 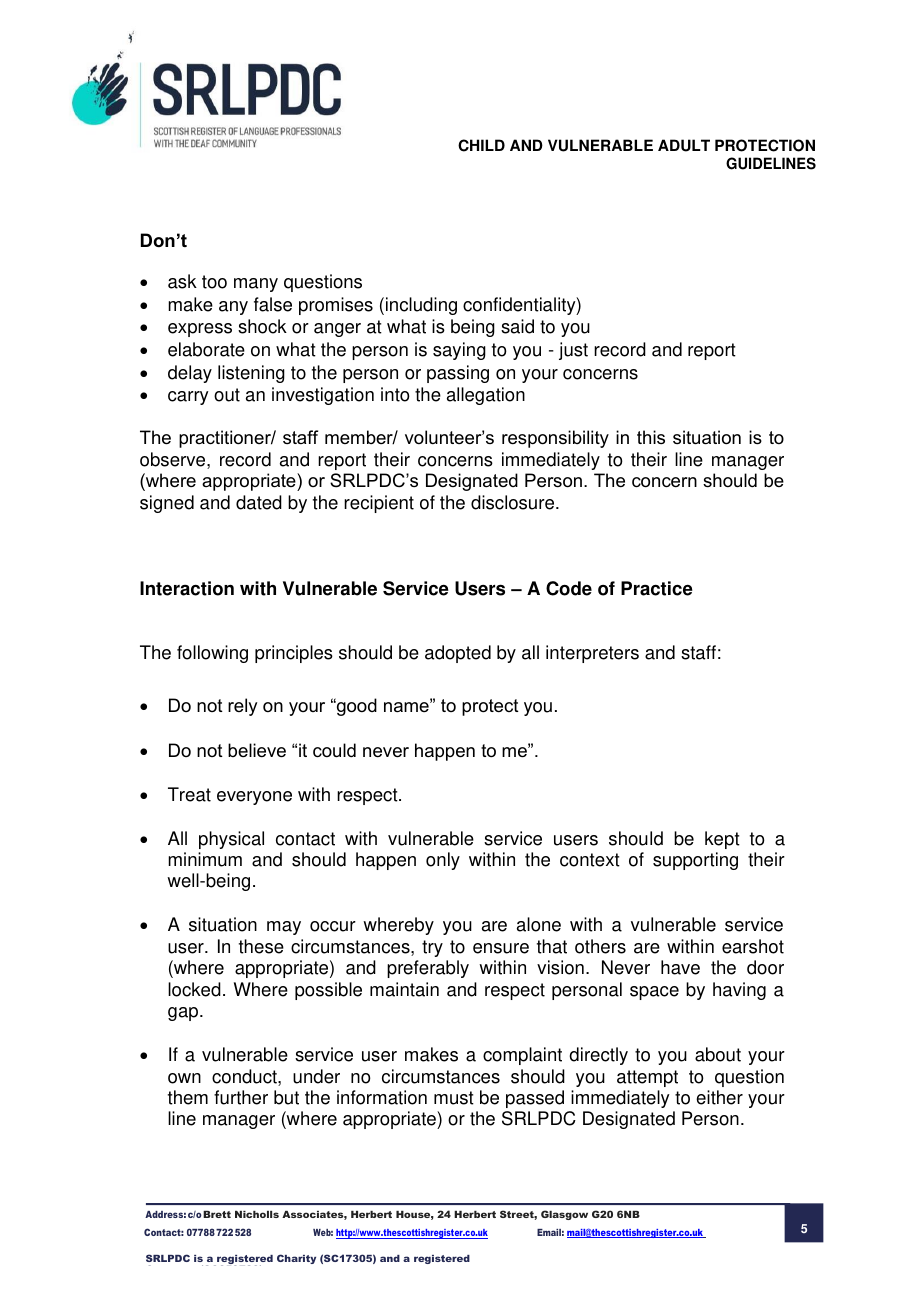 What do you see at coordinates (514, 502) in the screenshot?
I see `disclosure` at bounding box center [514, 502].
